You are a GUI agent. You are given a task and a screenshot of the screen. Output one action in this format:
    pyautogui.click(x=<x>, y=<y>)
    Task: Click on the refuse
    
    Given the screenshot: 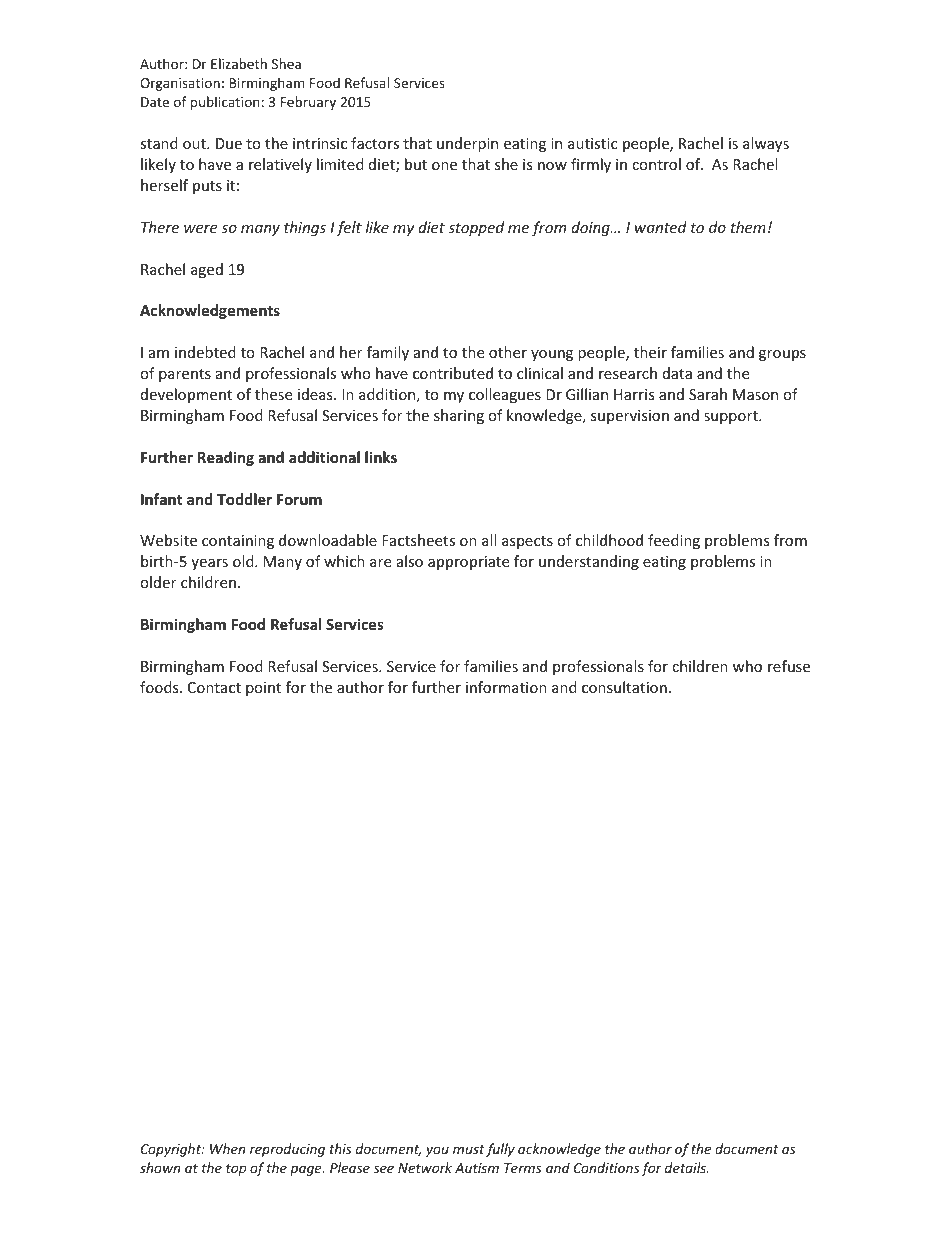 What is the action you would take?
    pyautogui.click(x=789, y=666)
